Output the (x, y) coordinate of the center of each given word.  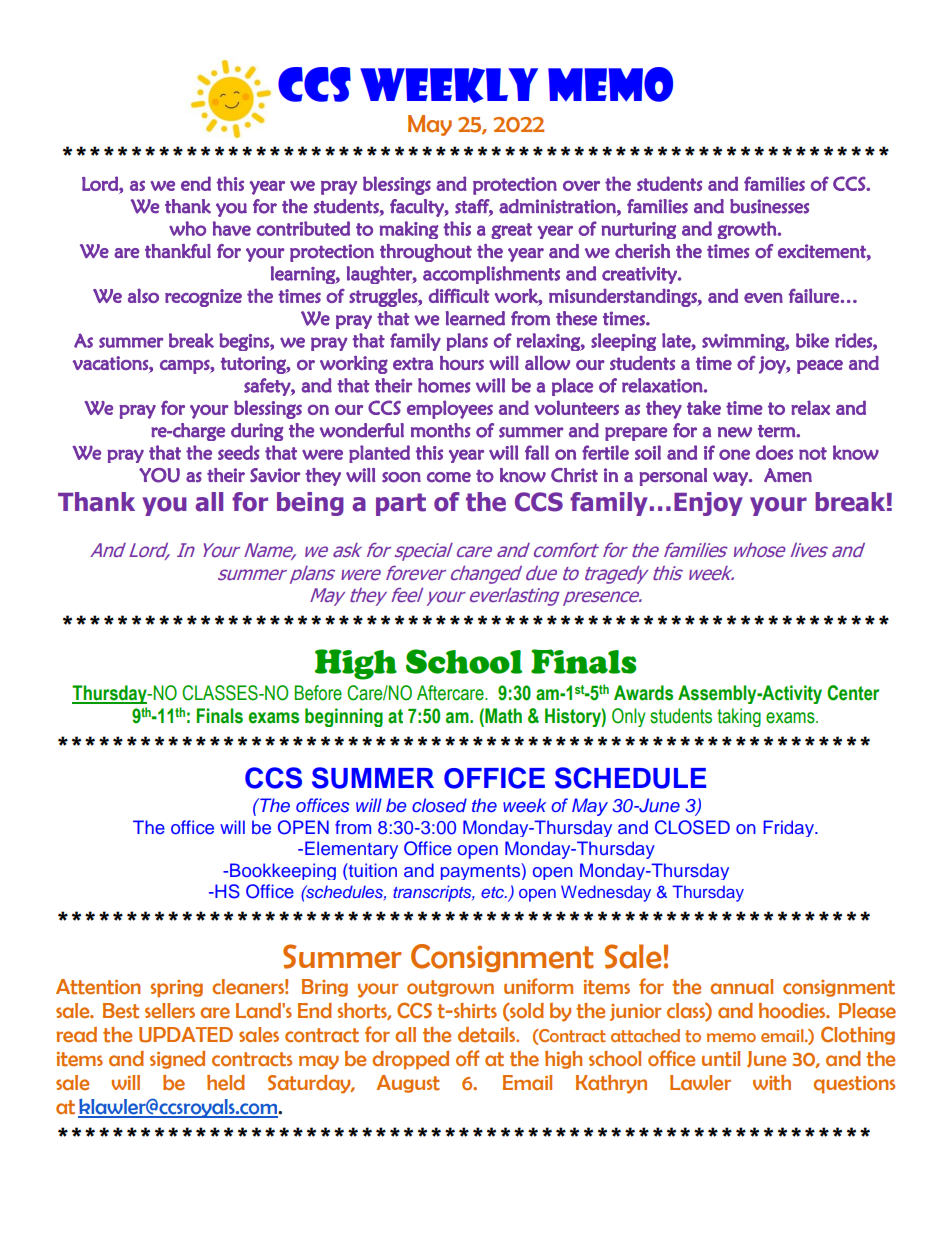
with (772, 1083)
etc (494, 892)
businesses (769, 206)
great (511, 231)
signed (177, 1060)
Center (853, 693)
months (441, 430)
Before (318, 693)
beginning (344, 717)
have (232, 228)
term (777, 431)
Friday (790, 828)
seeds (239, 452)
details (488, 1035)
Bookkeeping (283, 871)
